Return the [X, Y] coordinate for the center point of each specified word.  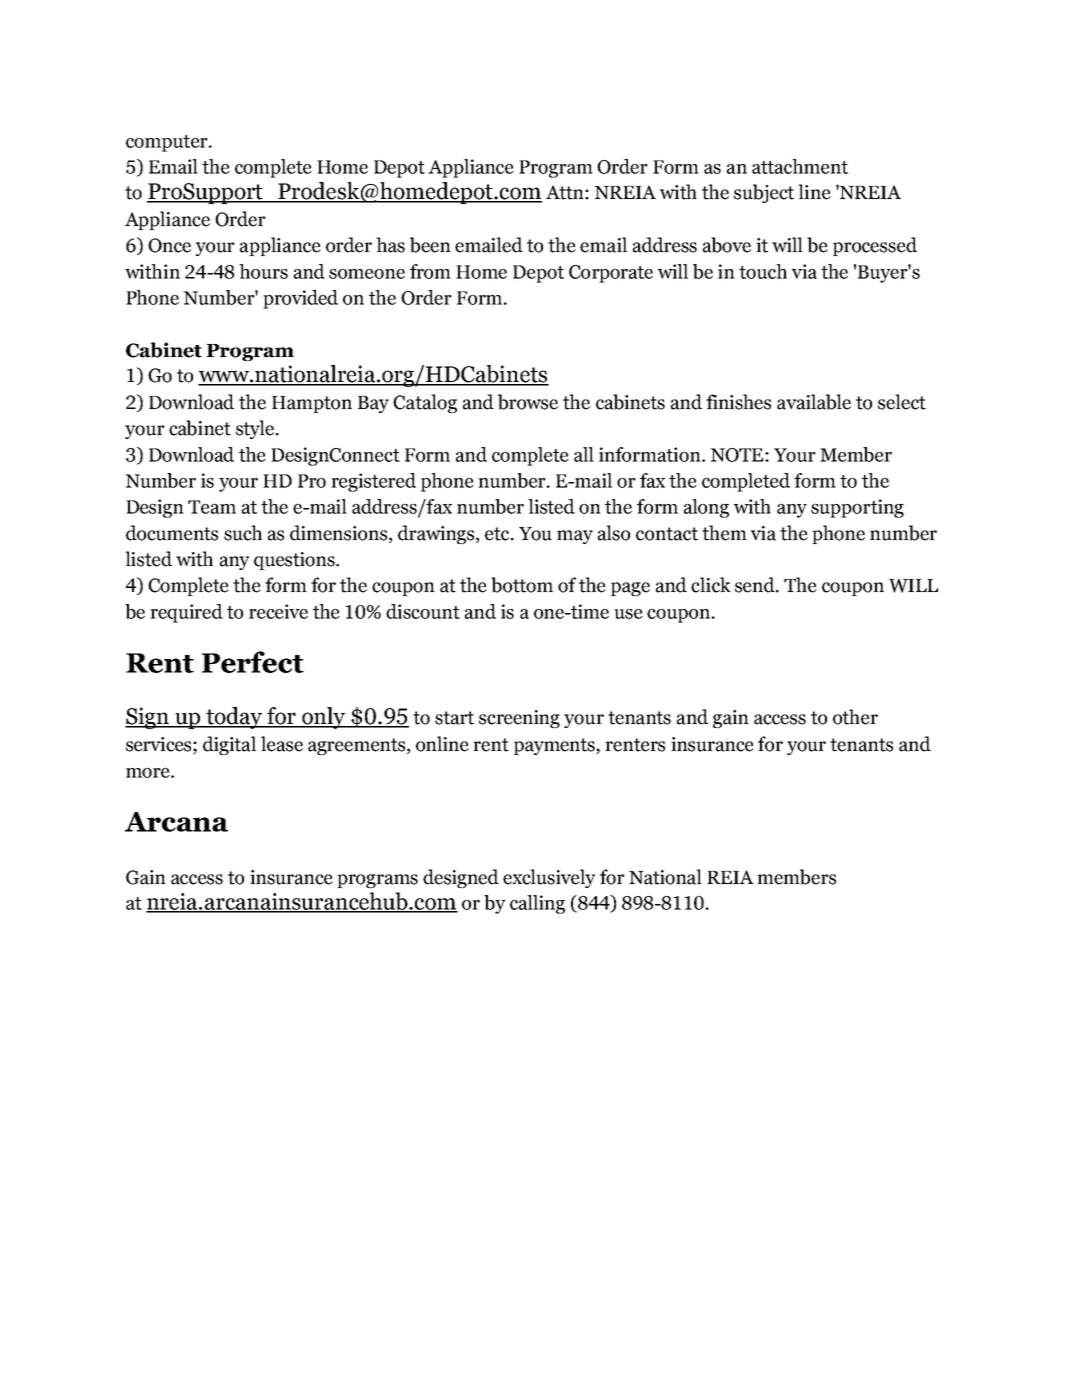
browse [528, 402]
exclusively [549, 878]
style [255, 429]
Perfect [253, 662]
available [814, 402]
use [628, 614]
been [430, 245]
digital [229, 745]
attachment [800, 166]
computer [168, 143]
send [756, 585]
